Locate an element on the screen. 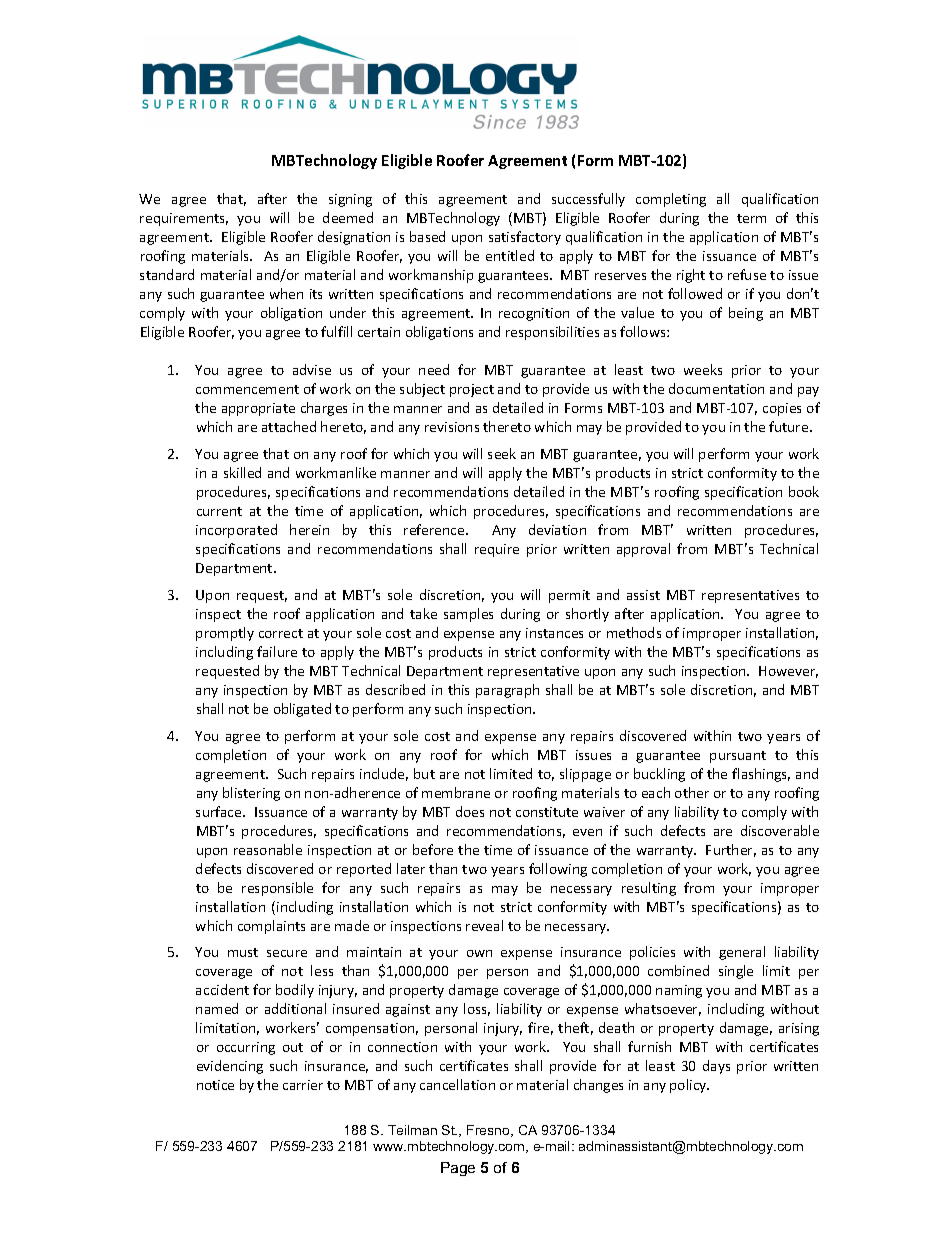 This screenshot has height=1233, width=952. However is located at coordinates (788, 672).
